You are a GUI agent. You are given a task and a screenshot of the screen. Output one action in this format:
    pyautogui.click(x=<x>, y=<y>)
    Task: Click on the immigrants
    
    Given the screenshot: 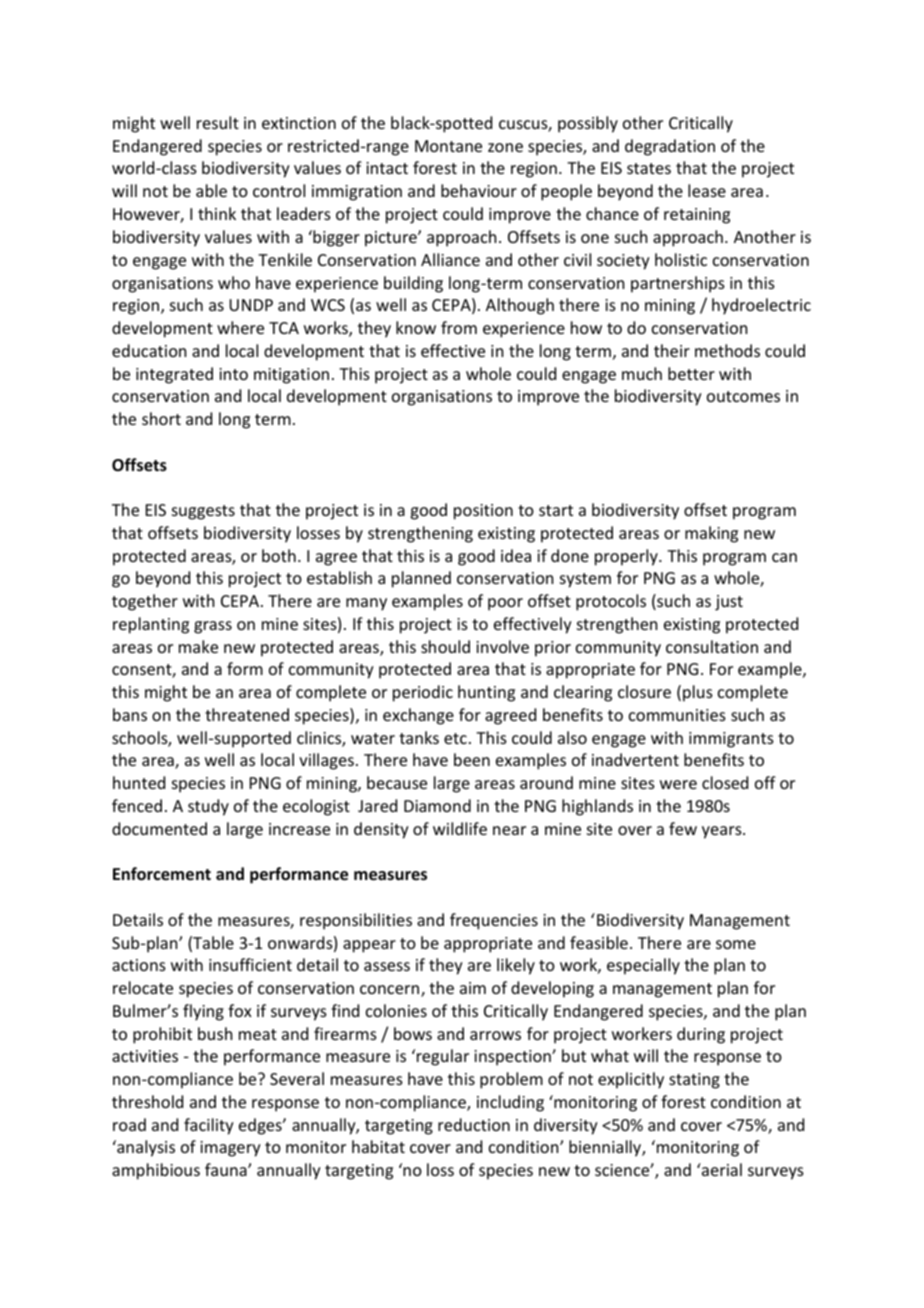 What is the action you would take?
    pyautogui.click(x=731, y=740)
